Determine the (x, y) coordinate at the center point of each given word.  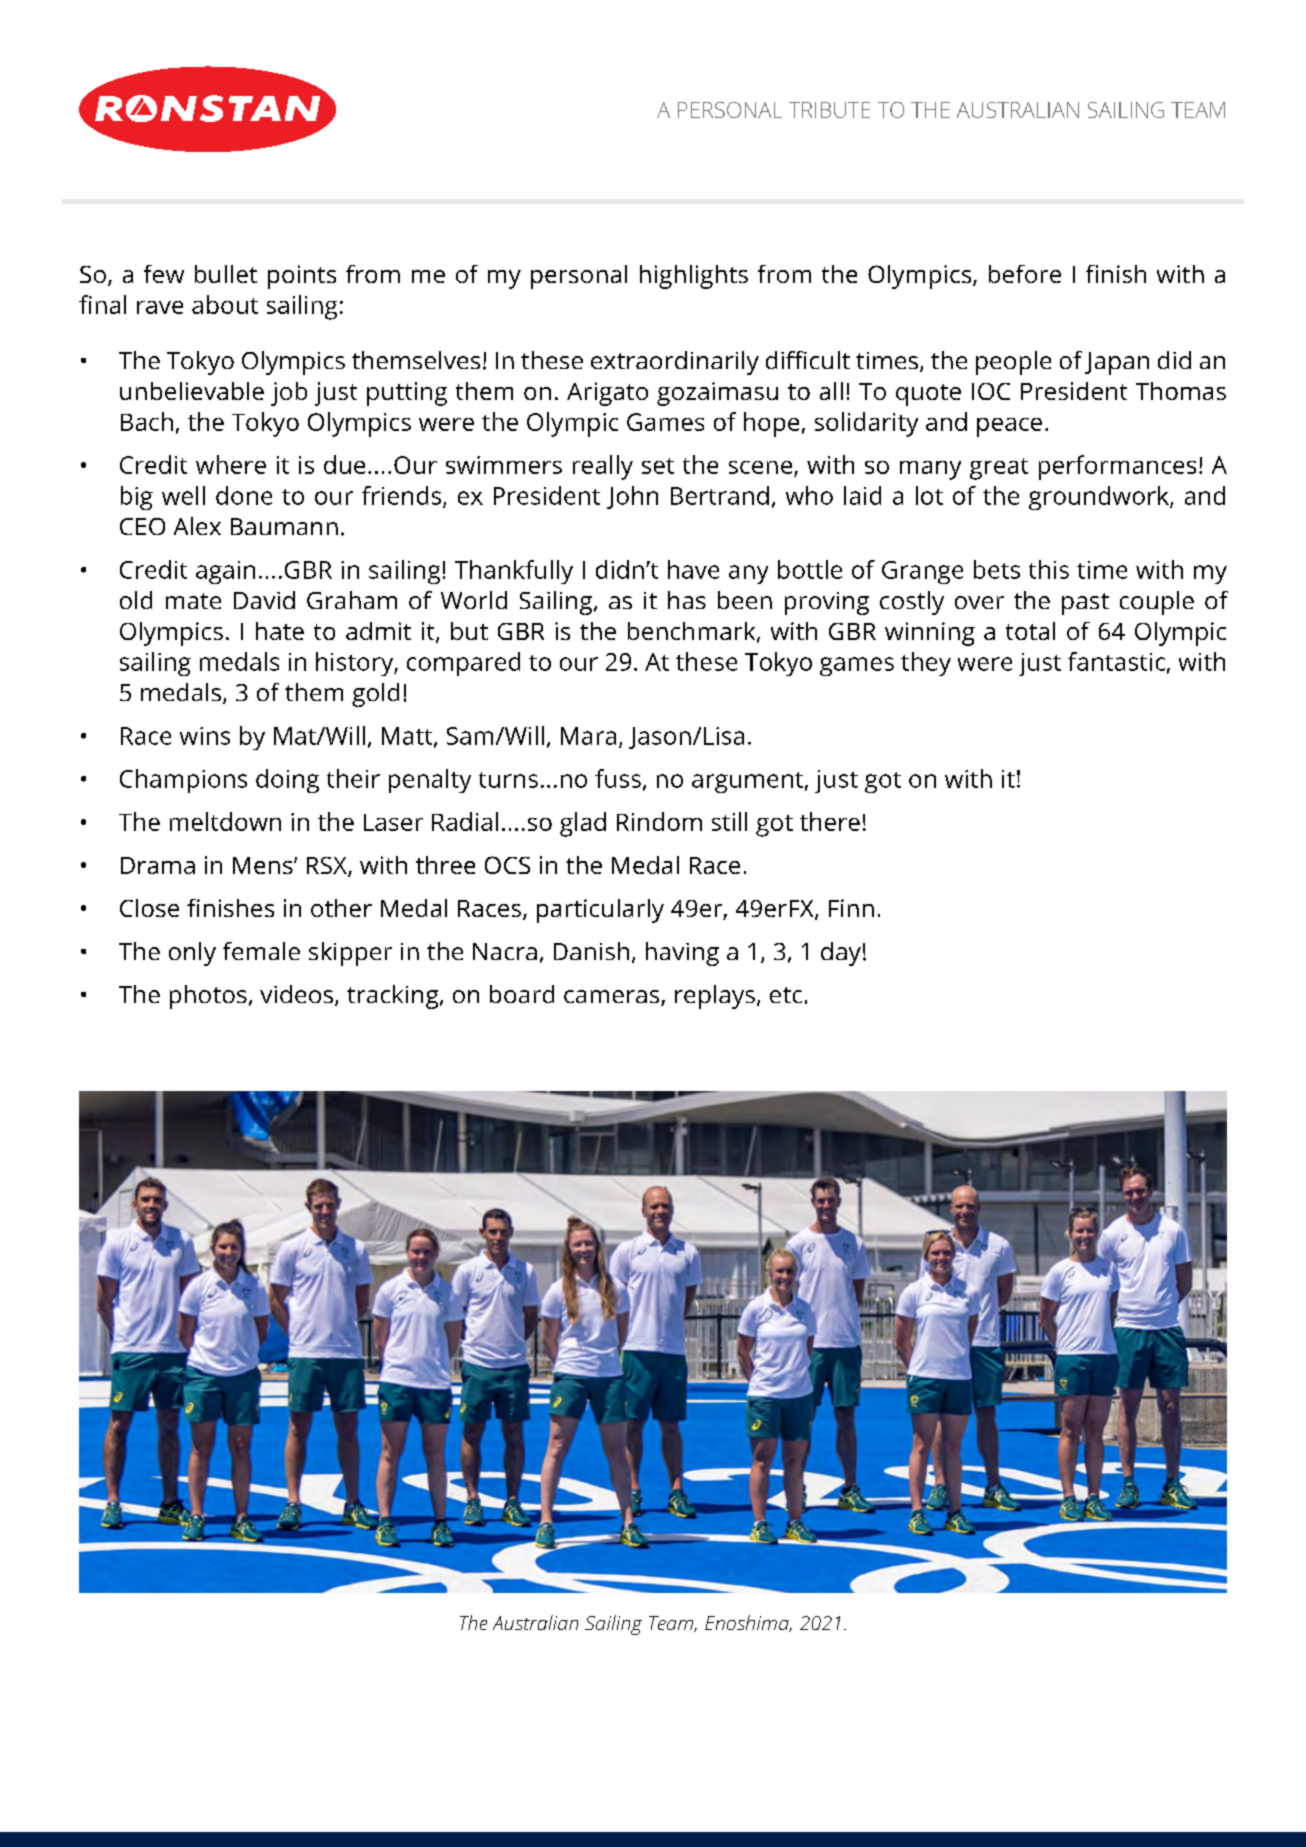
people (1013, 363)
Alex (197, 526)
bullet (226, 274)
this (1049, 569)
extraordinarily (675, 363)
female (261, 951)
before (1025, 274)
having (682, 954)
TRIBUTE (829, 110)
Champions (183, 781)
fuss (618, 778)
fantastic (1116, 661)
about (225, 304)
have (693, 569)
